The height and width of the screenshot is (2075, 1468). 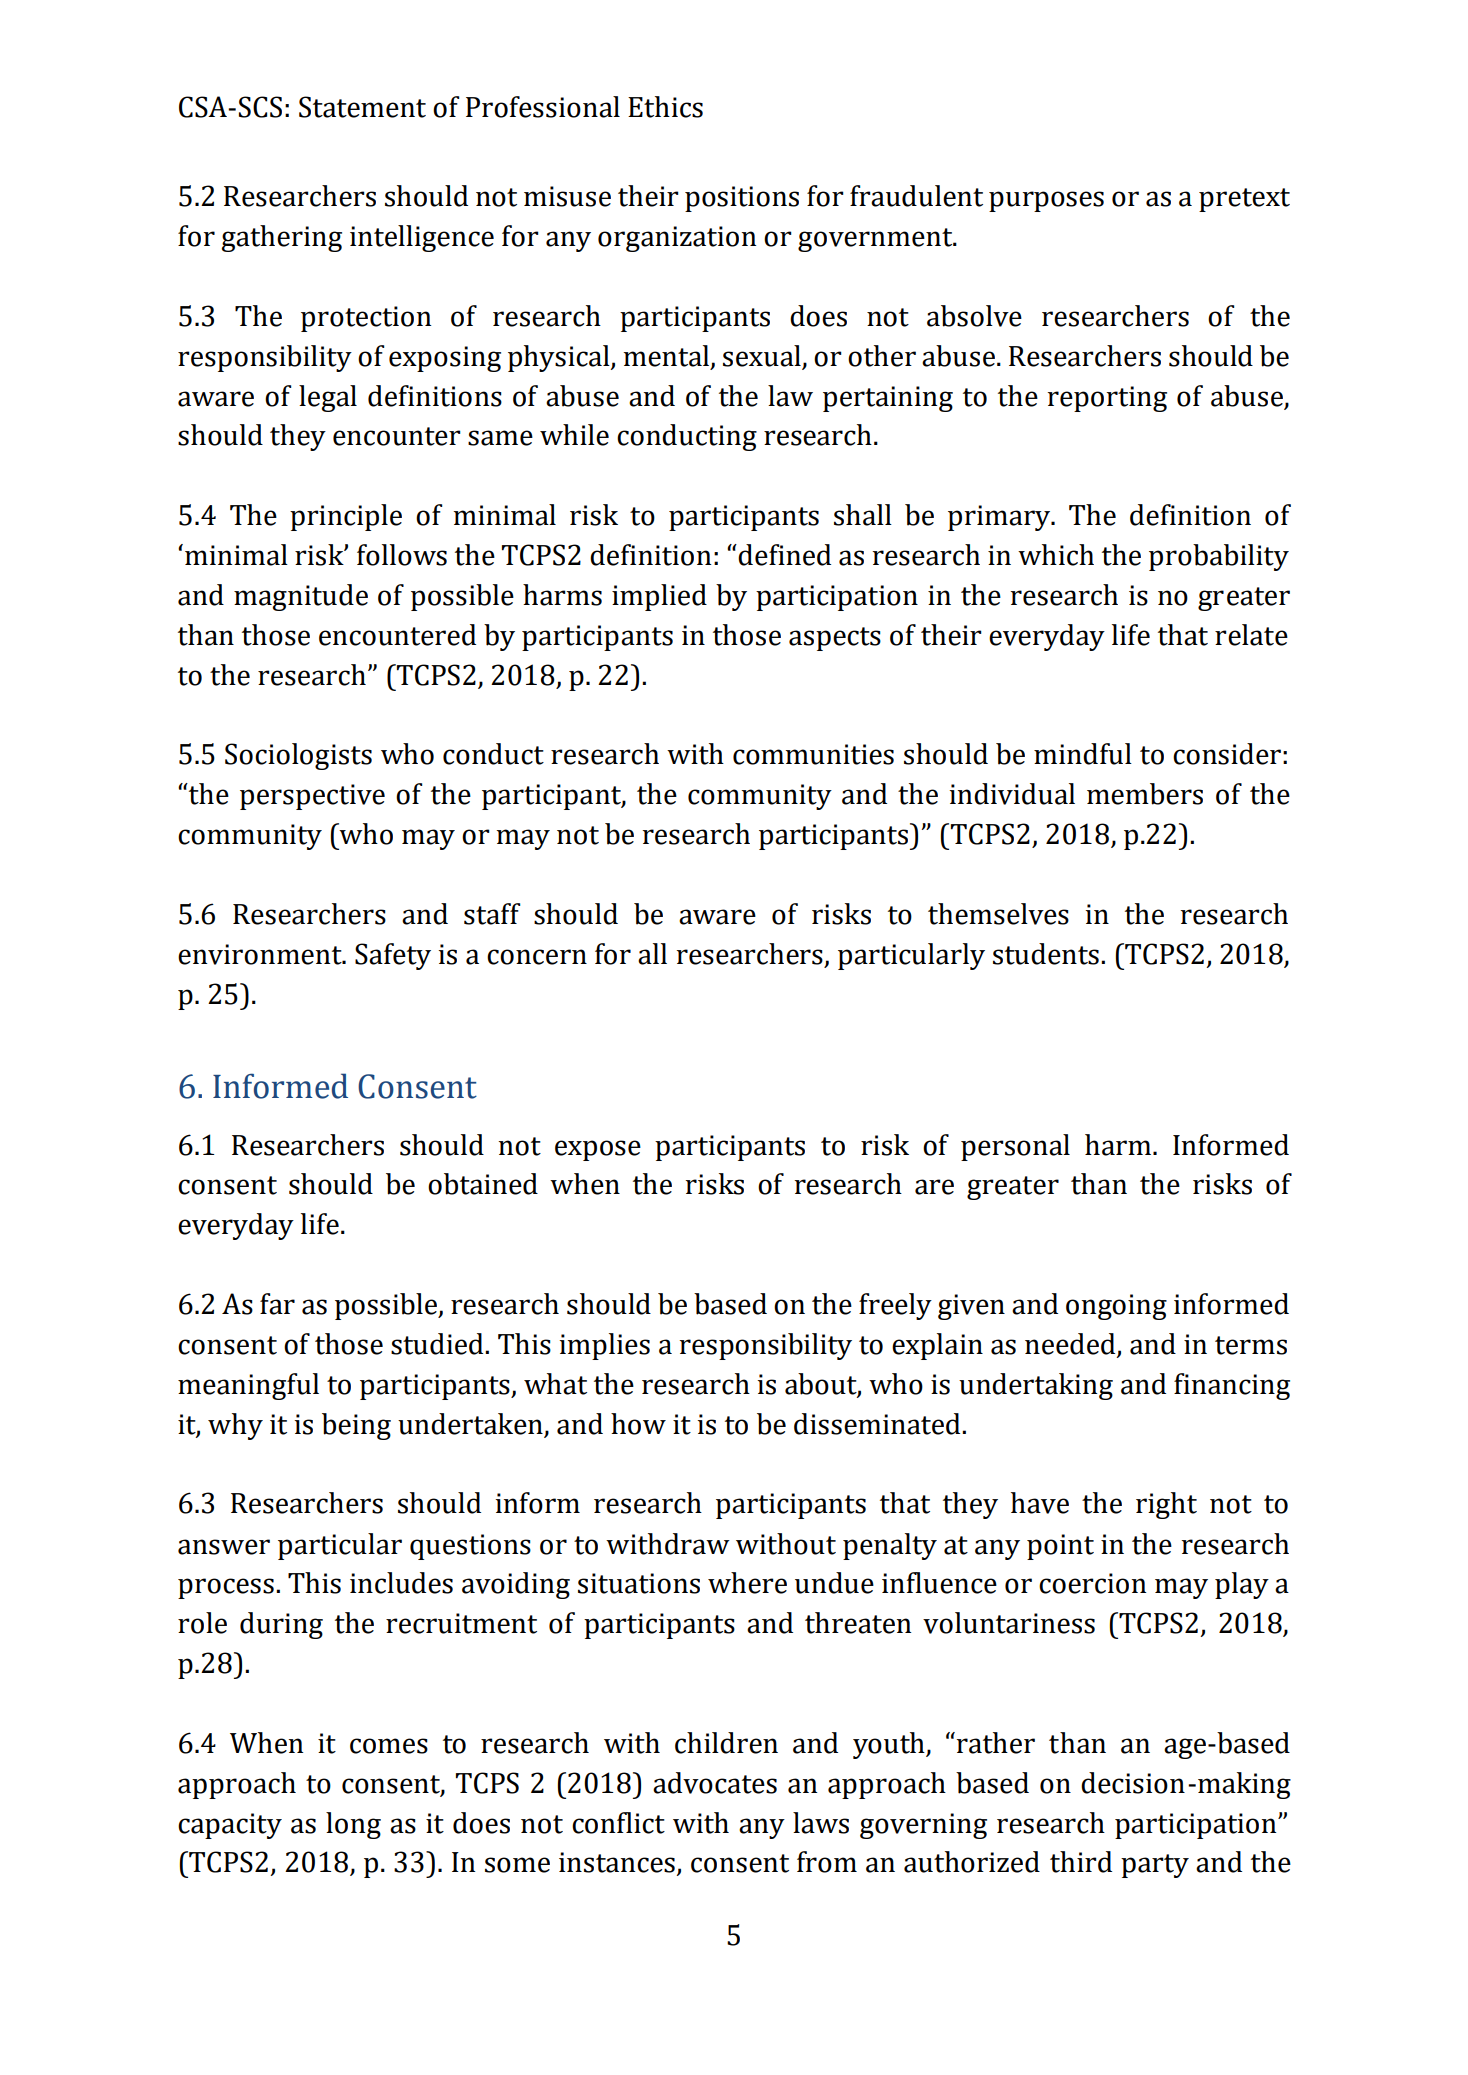 What do you see at coordinates (393, 956) in the screenshot?
I see `Safety` at bounding box center [393, 956].
